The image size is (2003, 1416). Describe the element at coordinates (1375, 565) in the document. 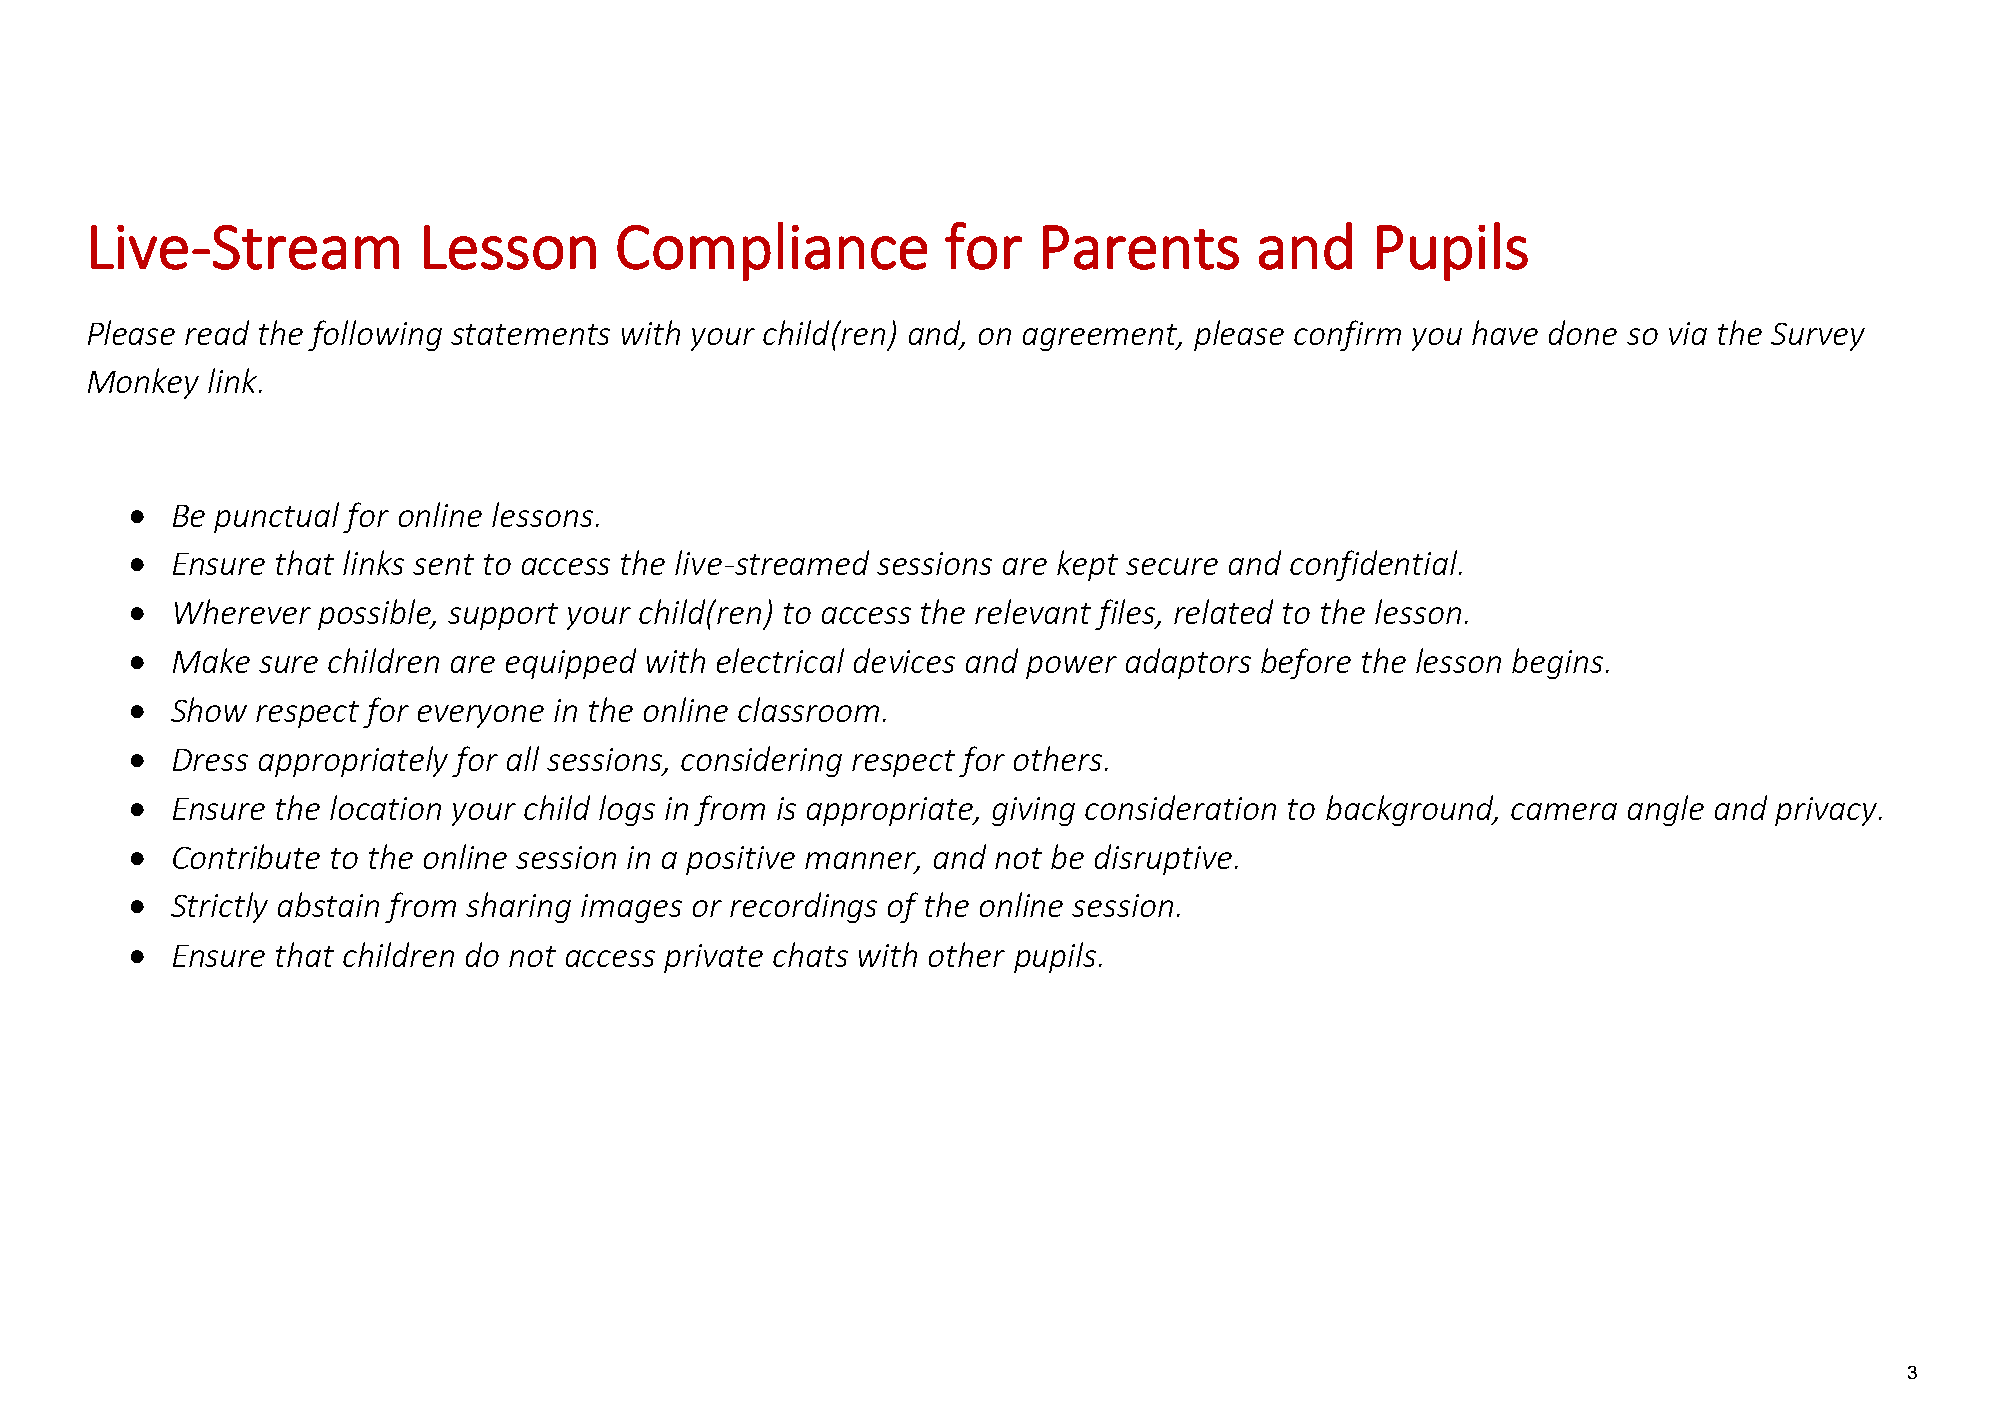

I see `confidential` at that location.
